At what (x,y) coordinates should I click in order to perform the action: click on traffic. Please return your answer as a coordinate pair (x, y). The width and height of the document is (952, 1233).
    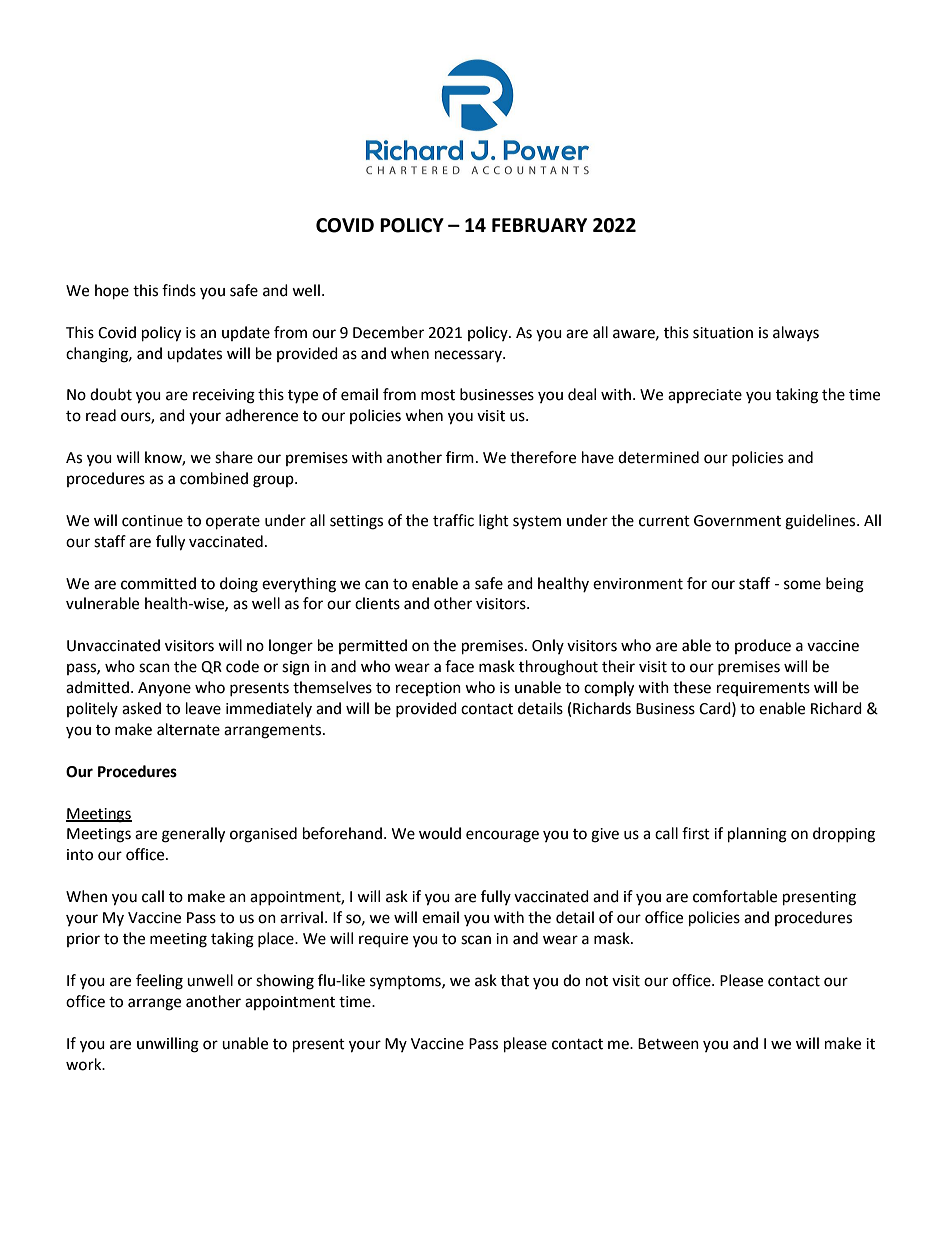
    Looking at the image, I should click on (453, 520).
